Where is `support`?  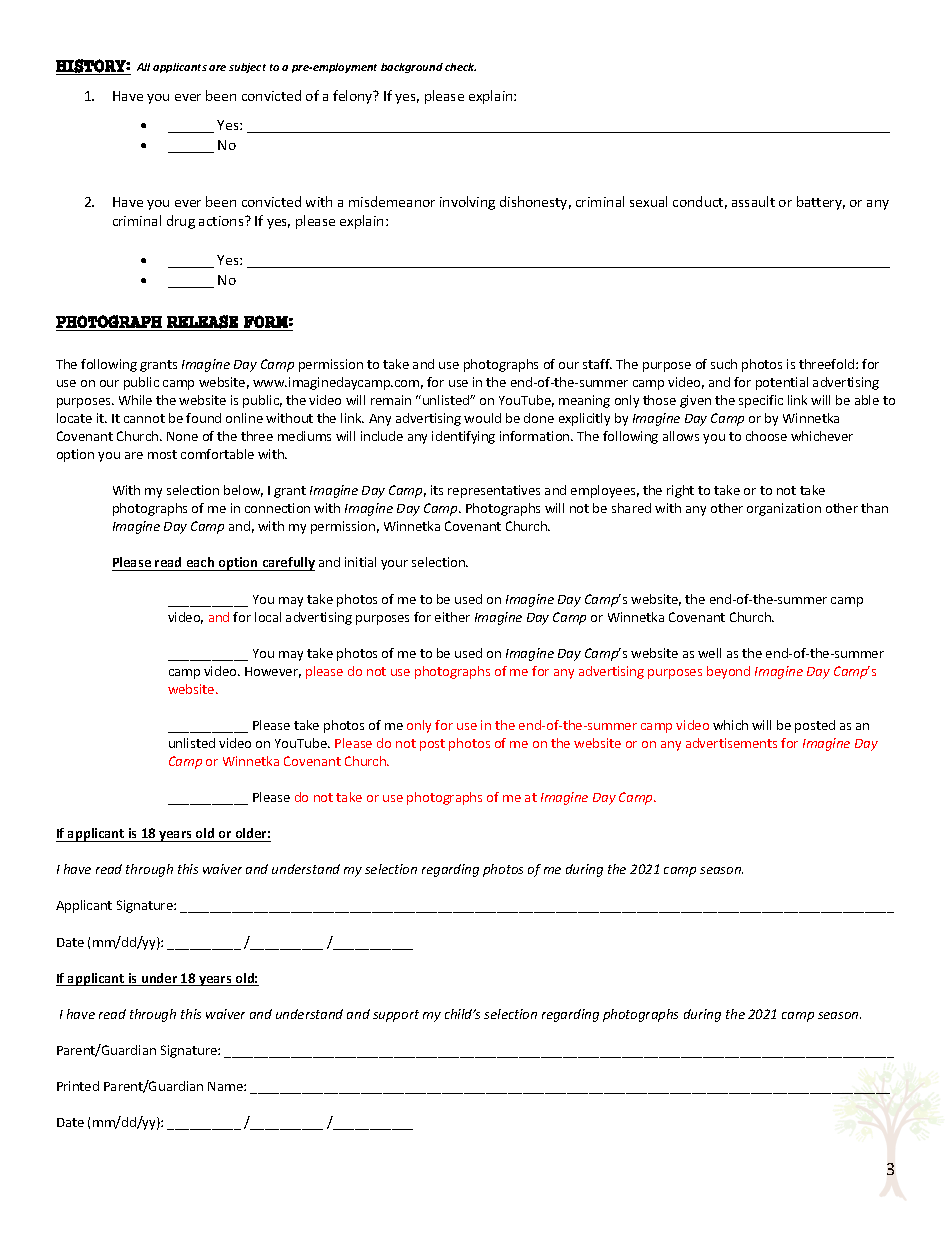 support is located at coordinates (396, 1016).
